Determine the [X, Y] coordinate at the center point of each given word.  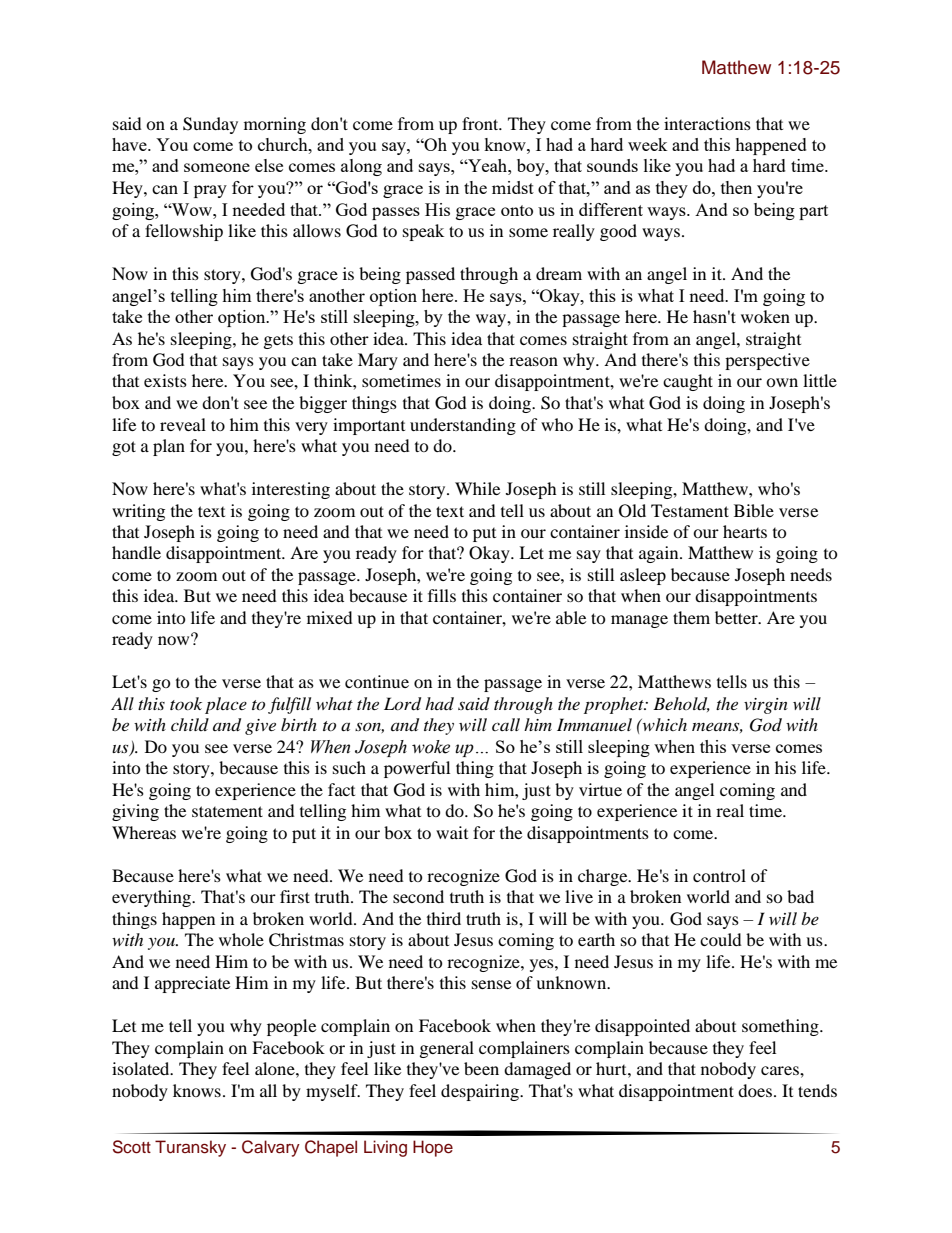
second [418, 896]
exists [165, 380]
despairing [481, 1092]
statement [227, 811]
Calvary [271, 1148]
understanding [463, 426]
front [481, 123]
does [755, 1090]
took [186, 703]
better [737, 617]
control [719, 875]
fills [442, 595]
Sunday [210, 125]
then [736, 187]
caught [688, 382]
